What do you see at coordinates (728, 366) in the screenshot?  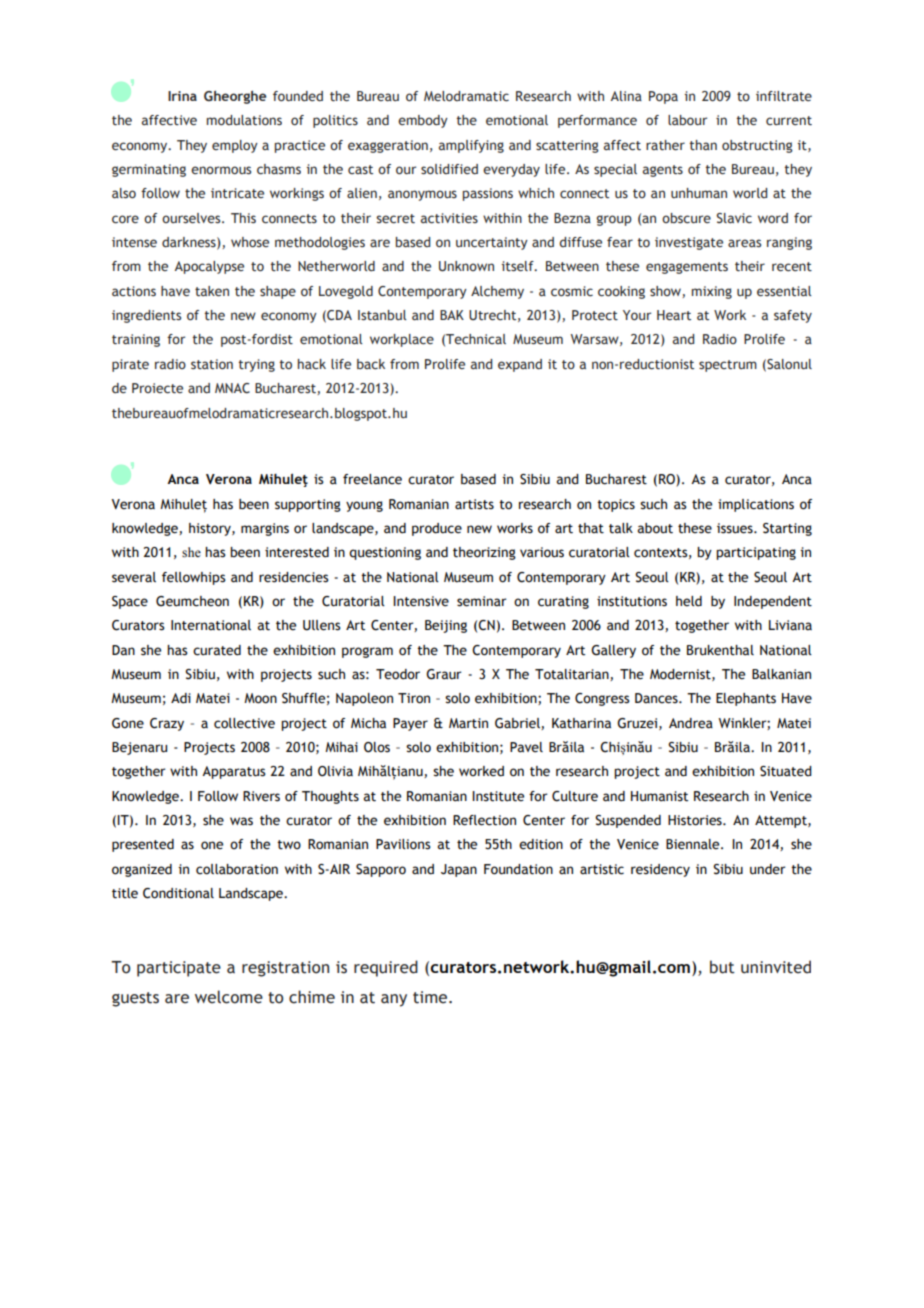 I see `spectrum` at bounding box center [728, 366].
